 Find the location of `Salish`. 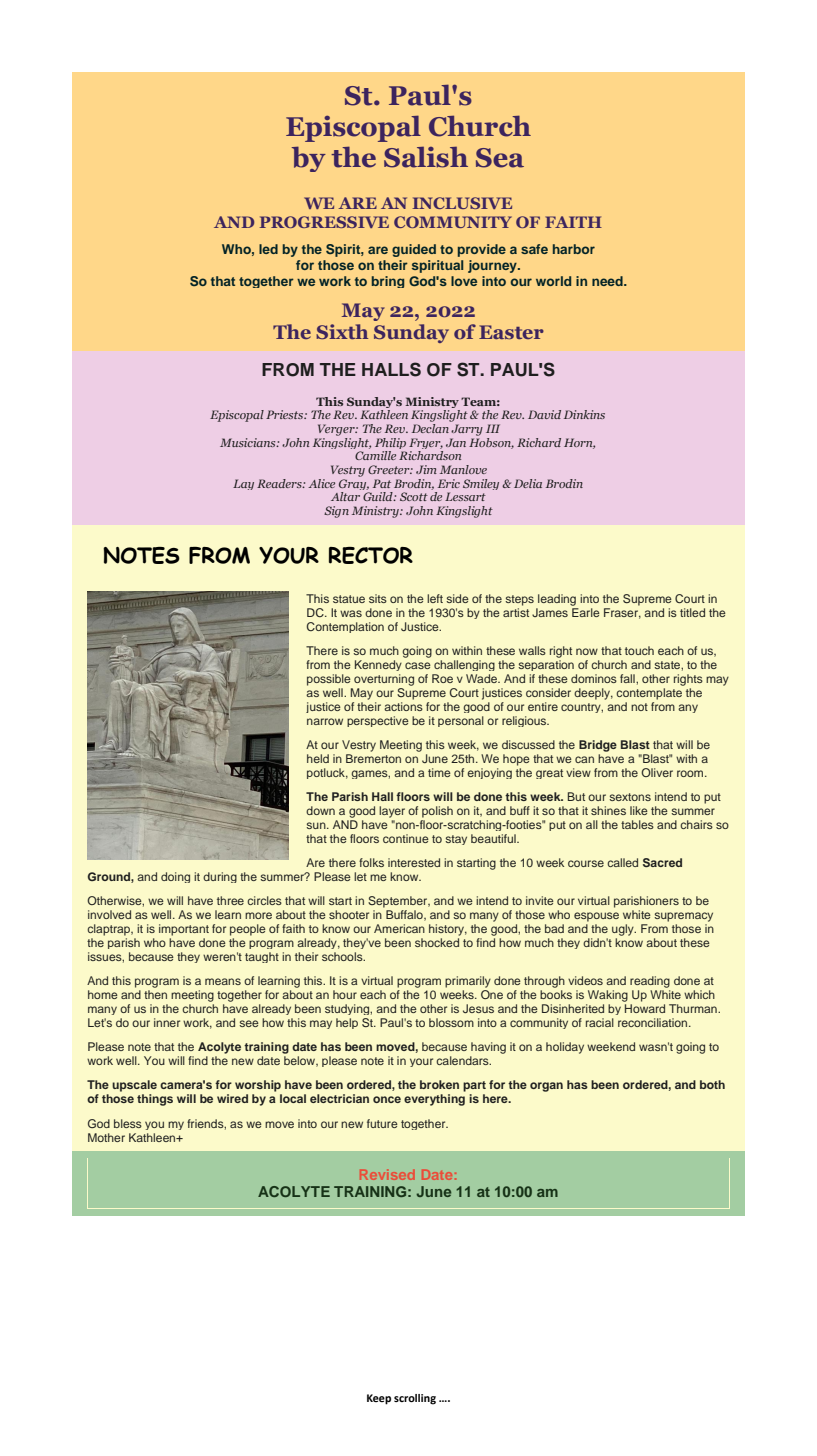

Salish is located at coordinates (426, 157).
